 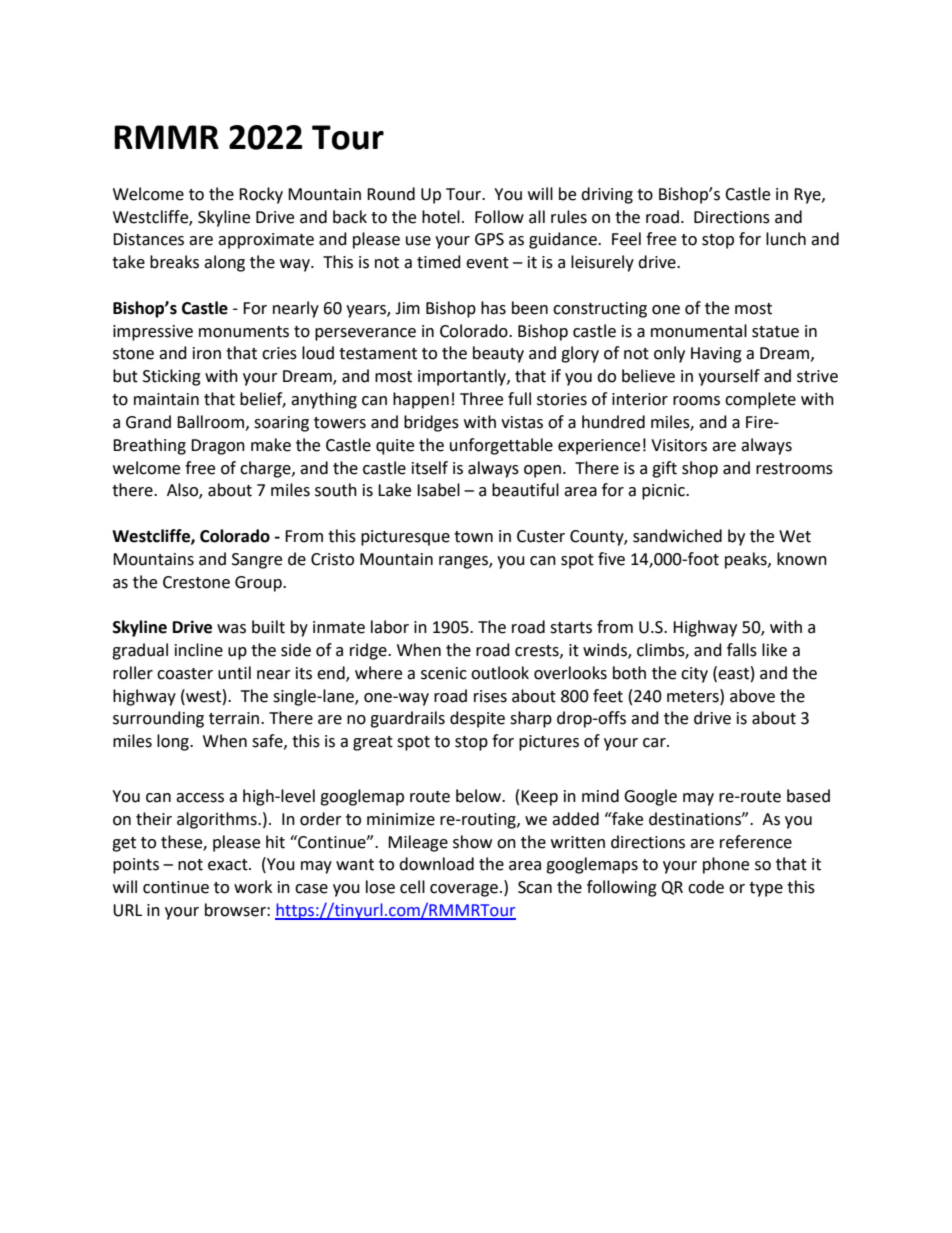 What do you see at coordinates (266, 469) in the screenshot?
I see `charge` at bounding box center [266, 469].
